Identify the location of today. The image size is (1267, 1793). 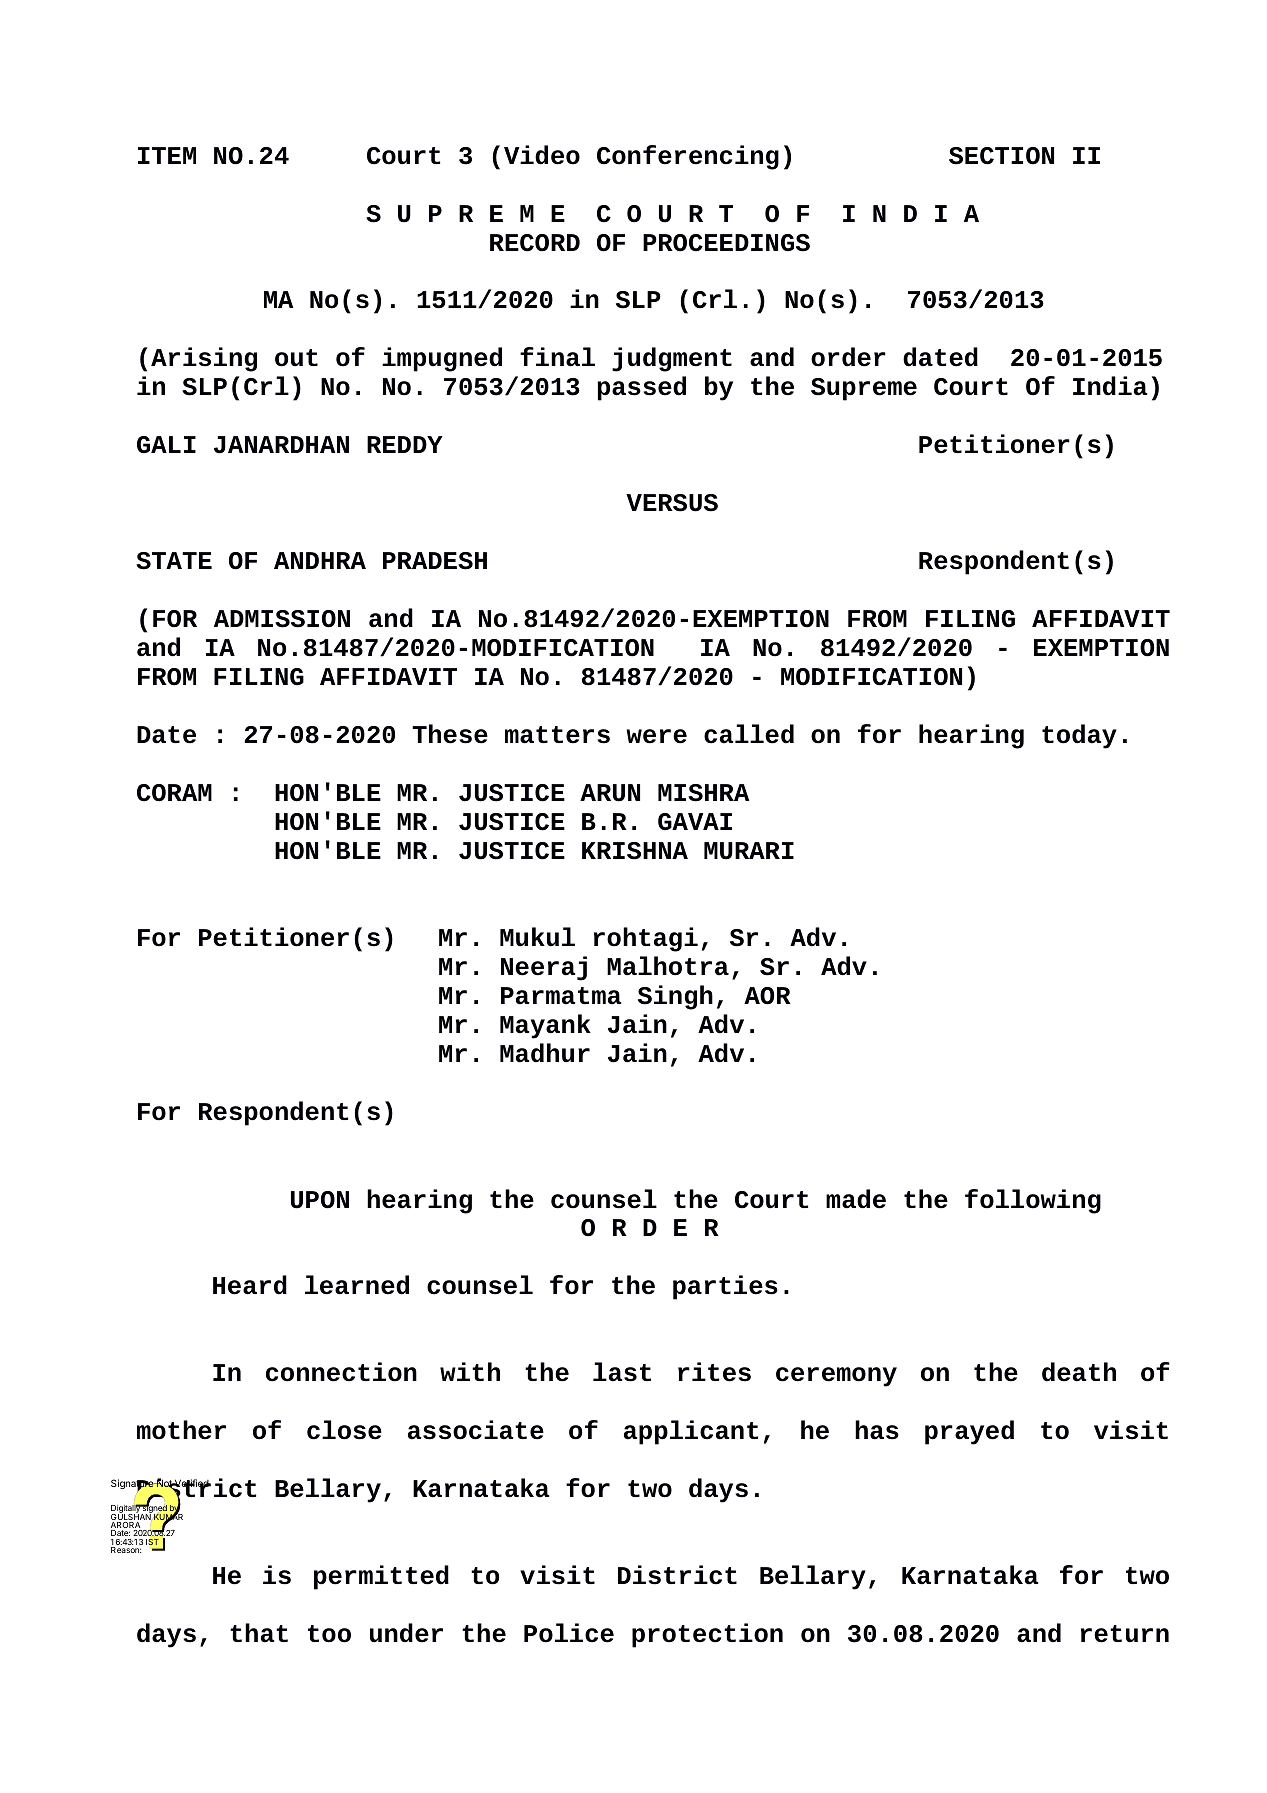
(1079, 736).
